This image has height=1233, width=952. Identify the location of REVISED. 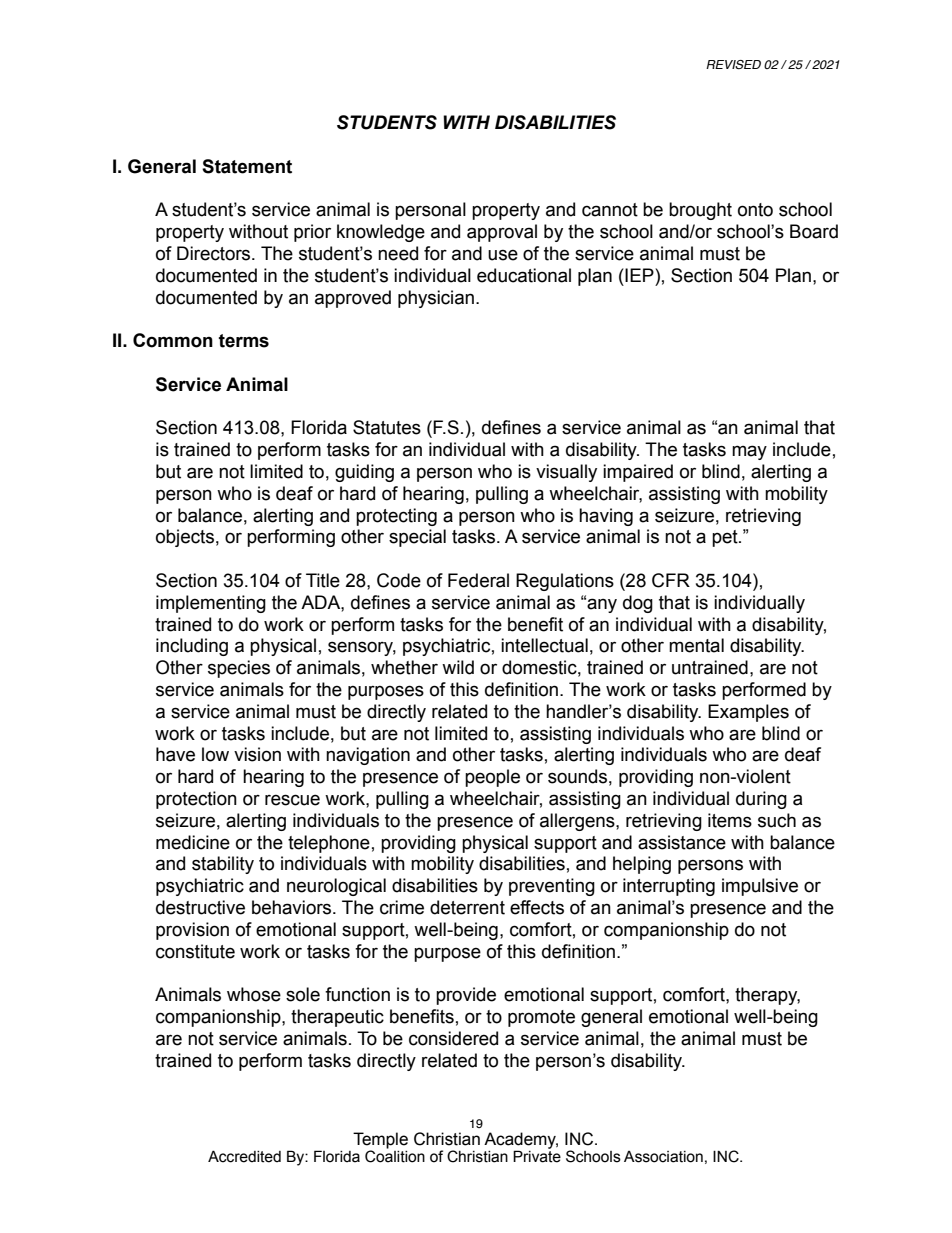
(733, 64).
